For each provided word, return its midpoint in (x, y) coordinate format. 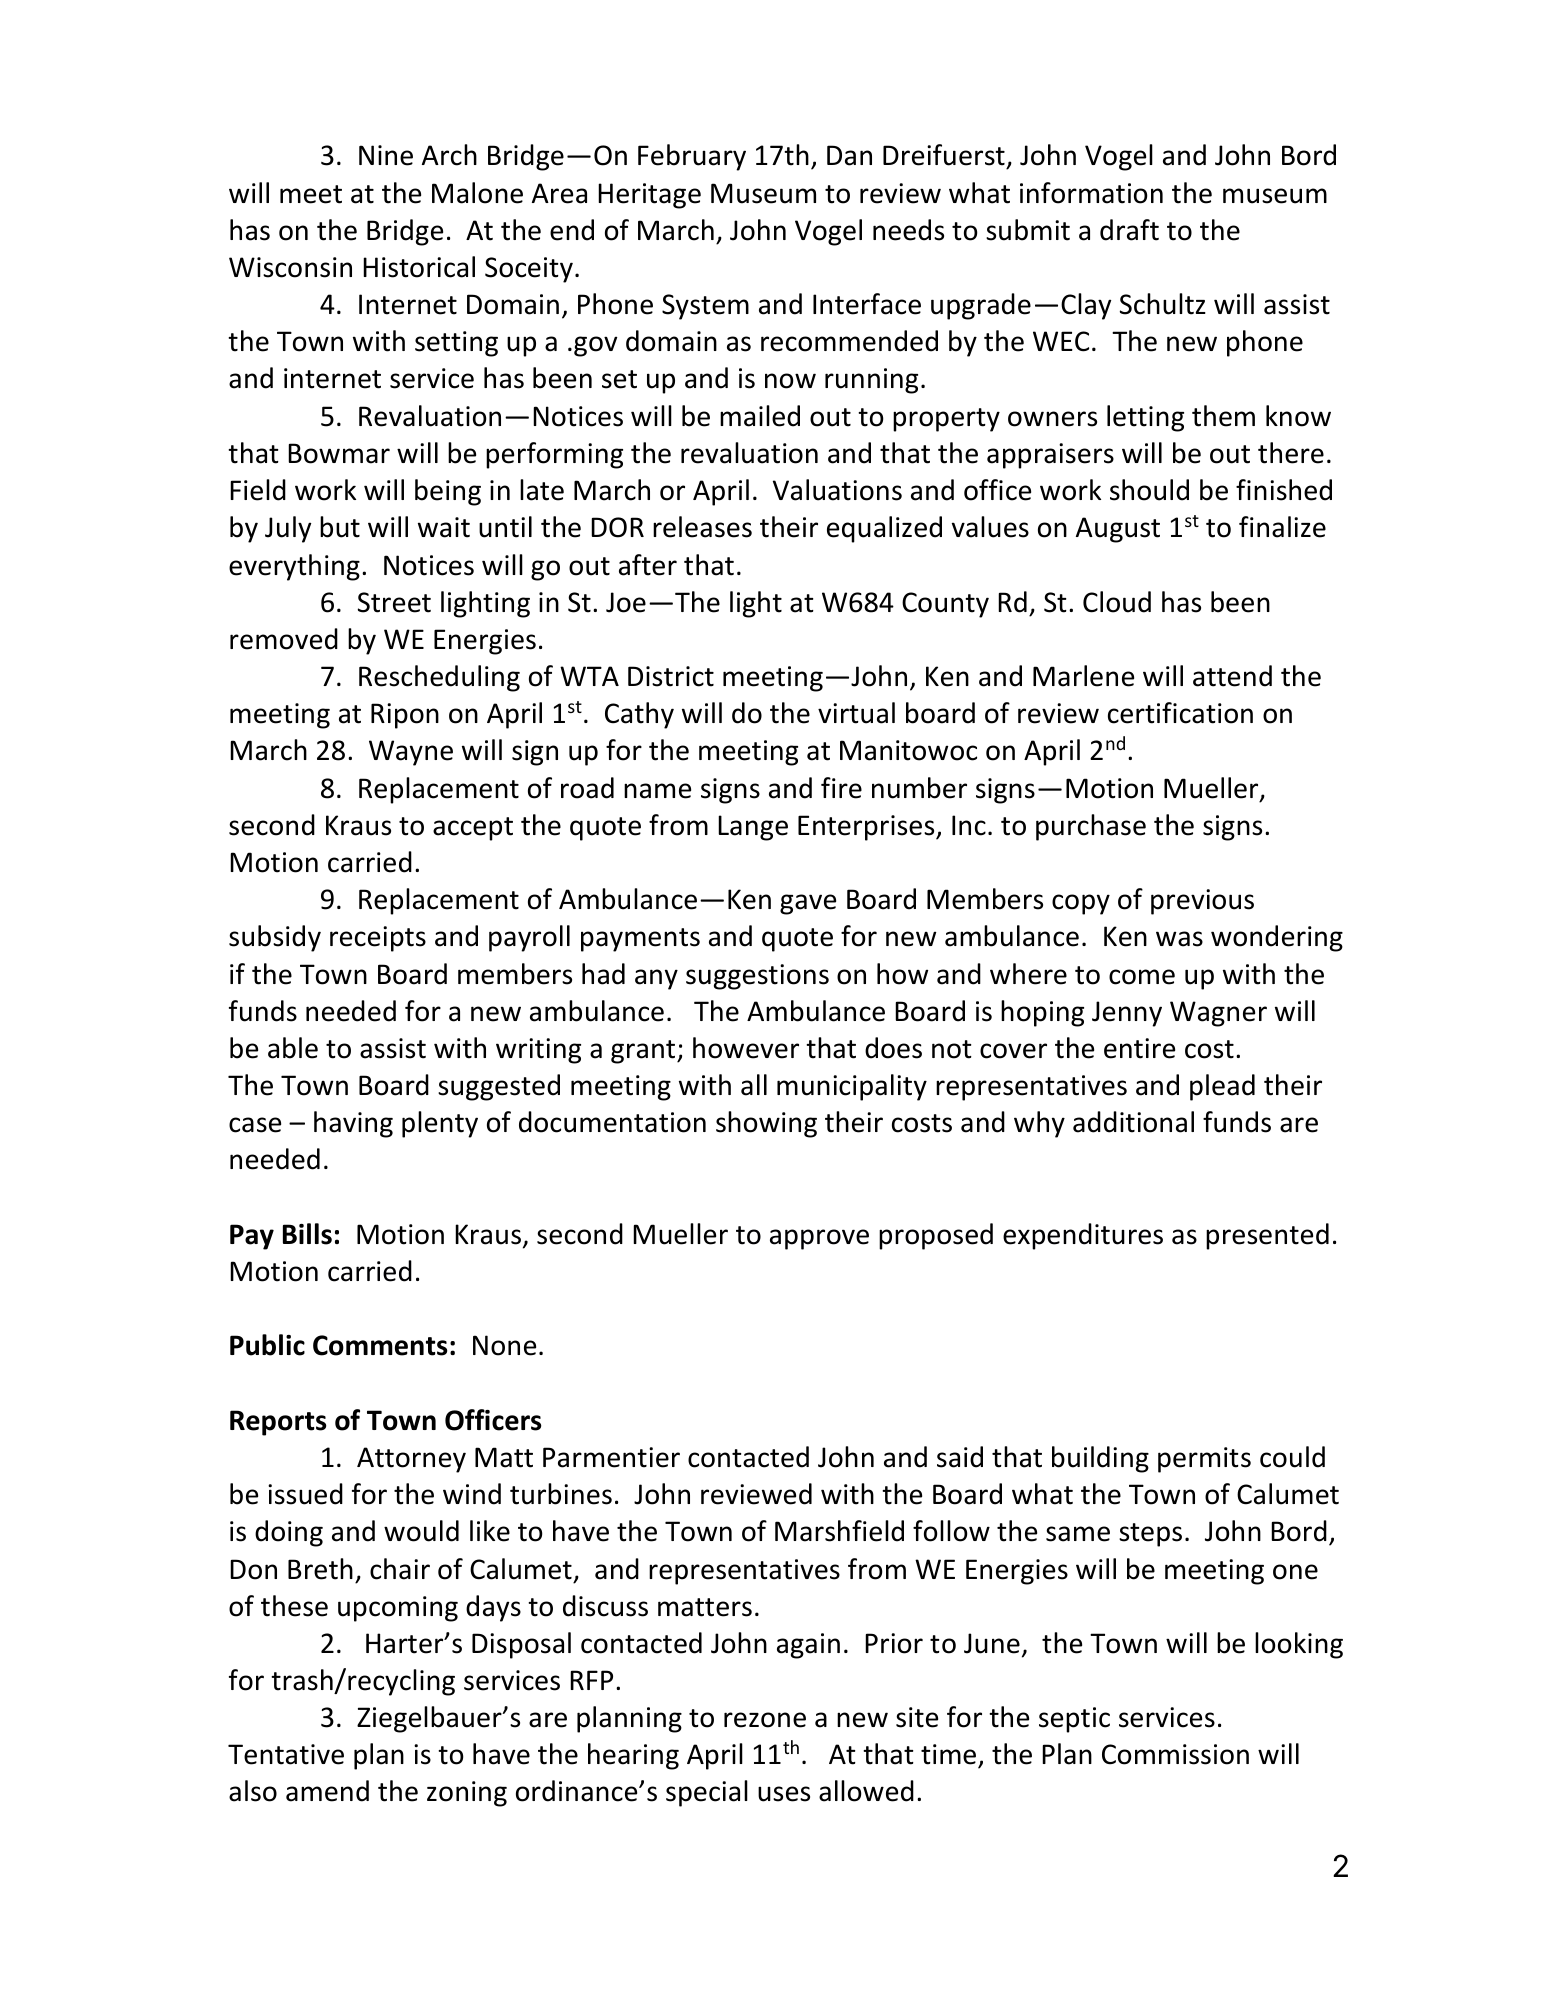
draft (1129, 230)
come (1142, 977)
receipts (378, 939)
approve (819, 1239)
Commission (1175, 1754)
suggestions (757, 977)
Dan (849, 155)
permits (1204, 1460)
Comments (380, 1345)
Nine (386, 155)
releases (702, 527)
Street (394, 602)
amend (327, 1791)
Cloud (1117, 602)
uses (784, 1794)
